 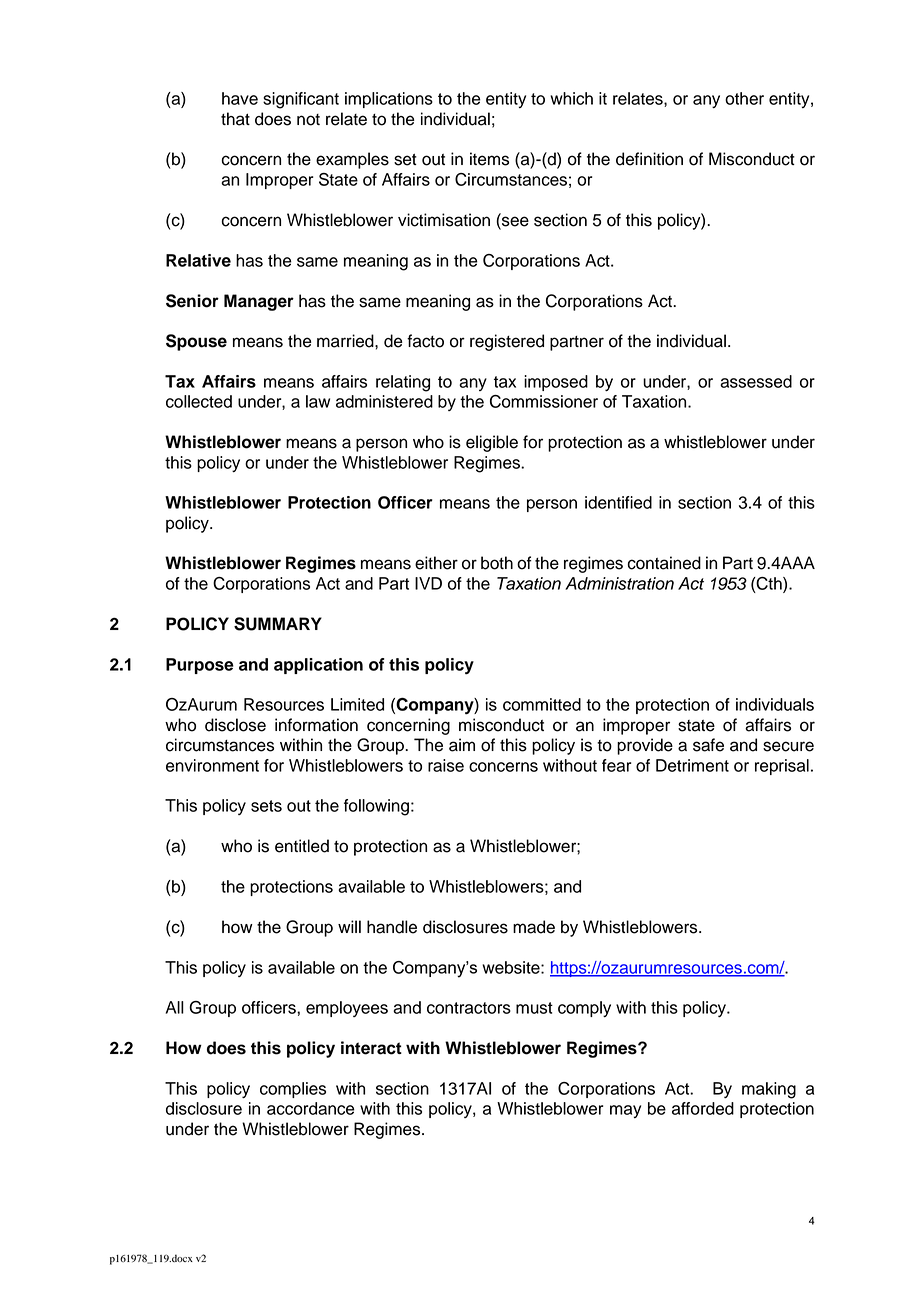 What do you see at coordinates (744, 98) in the image?
I see `other` at bounding box center [744, 98].
